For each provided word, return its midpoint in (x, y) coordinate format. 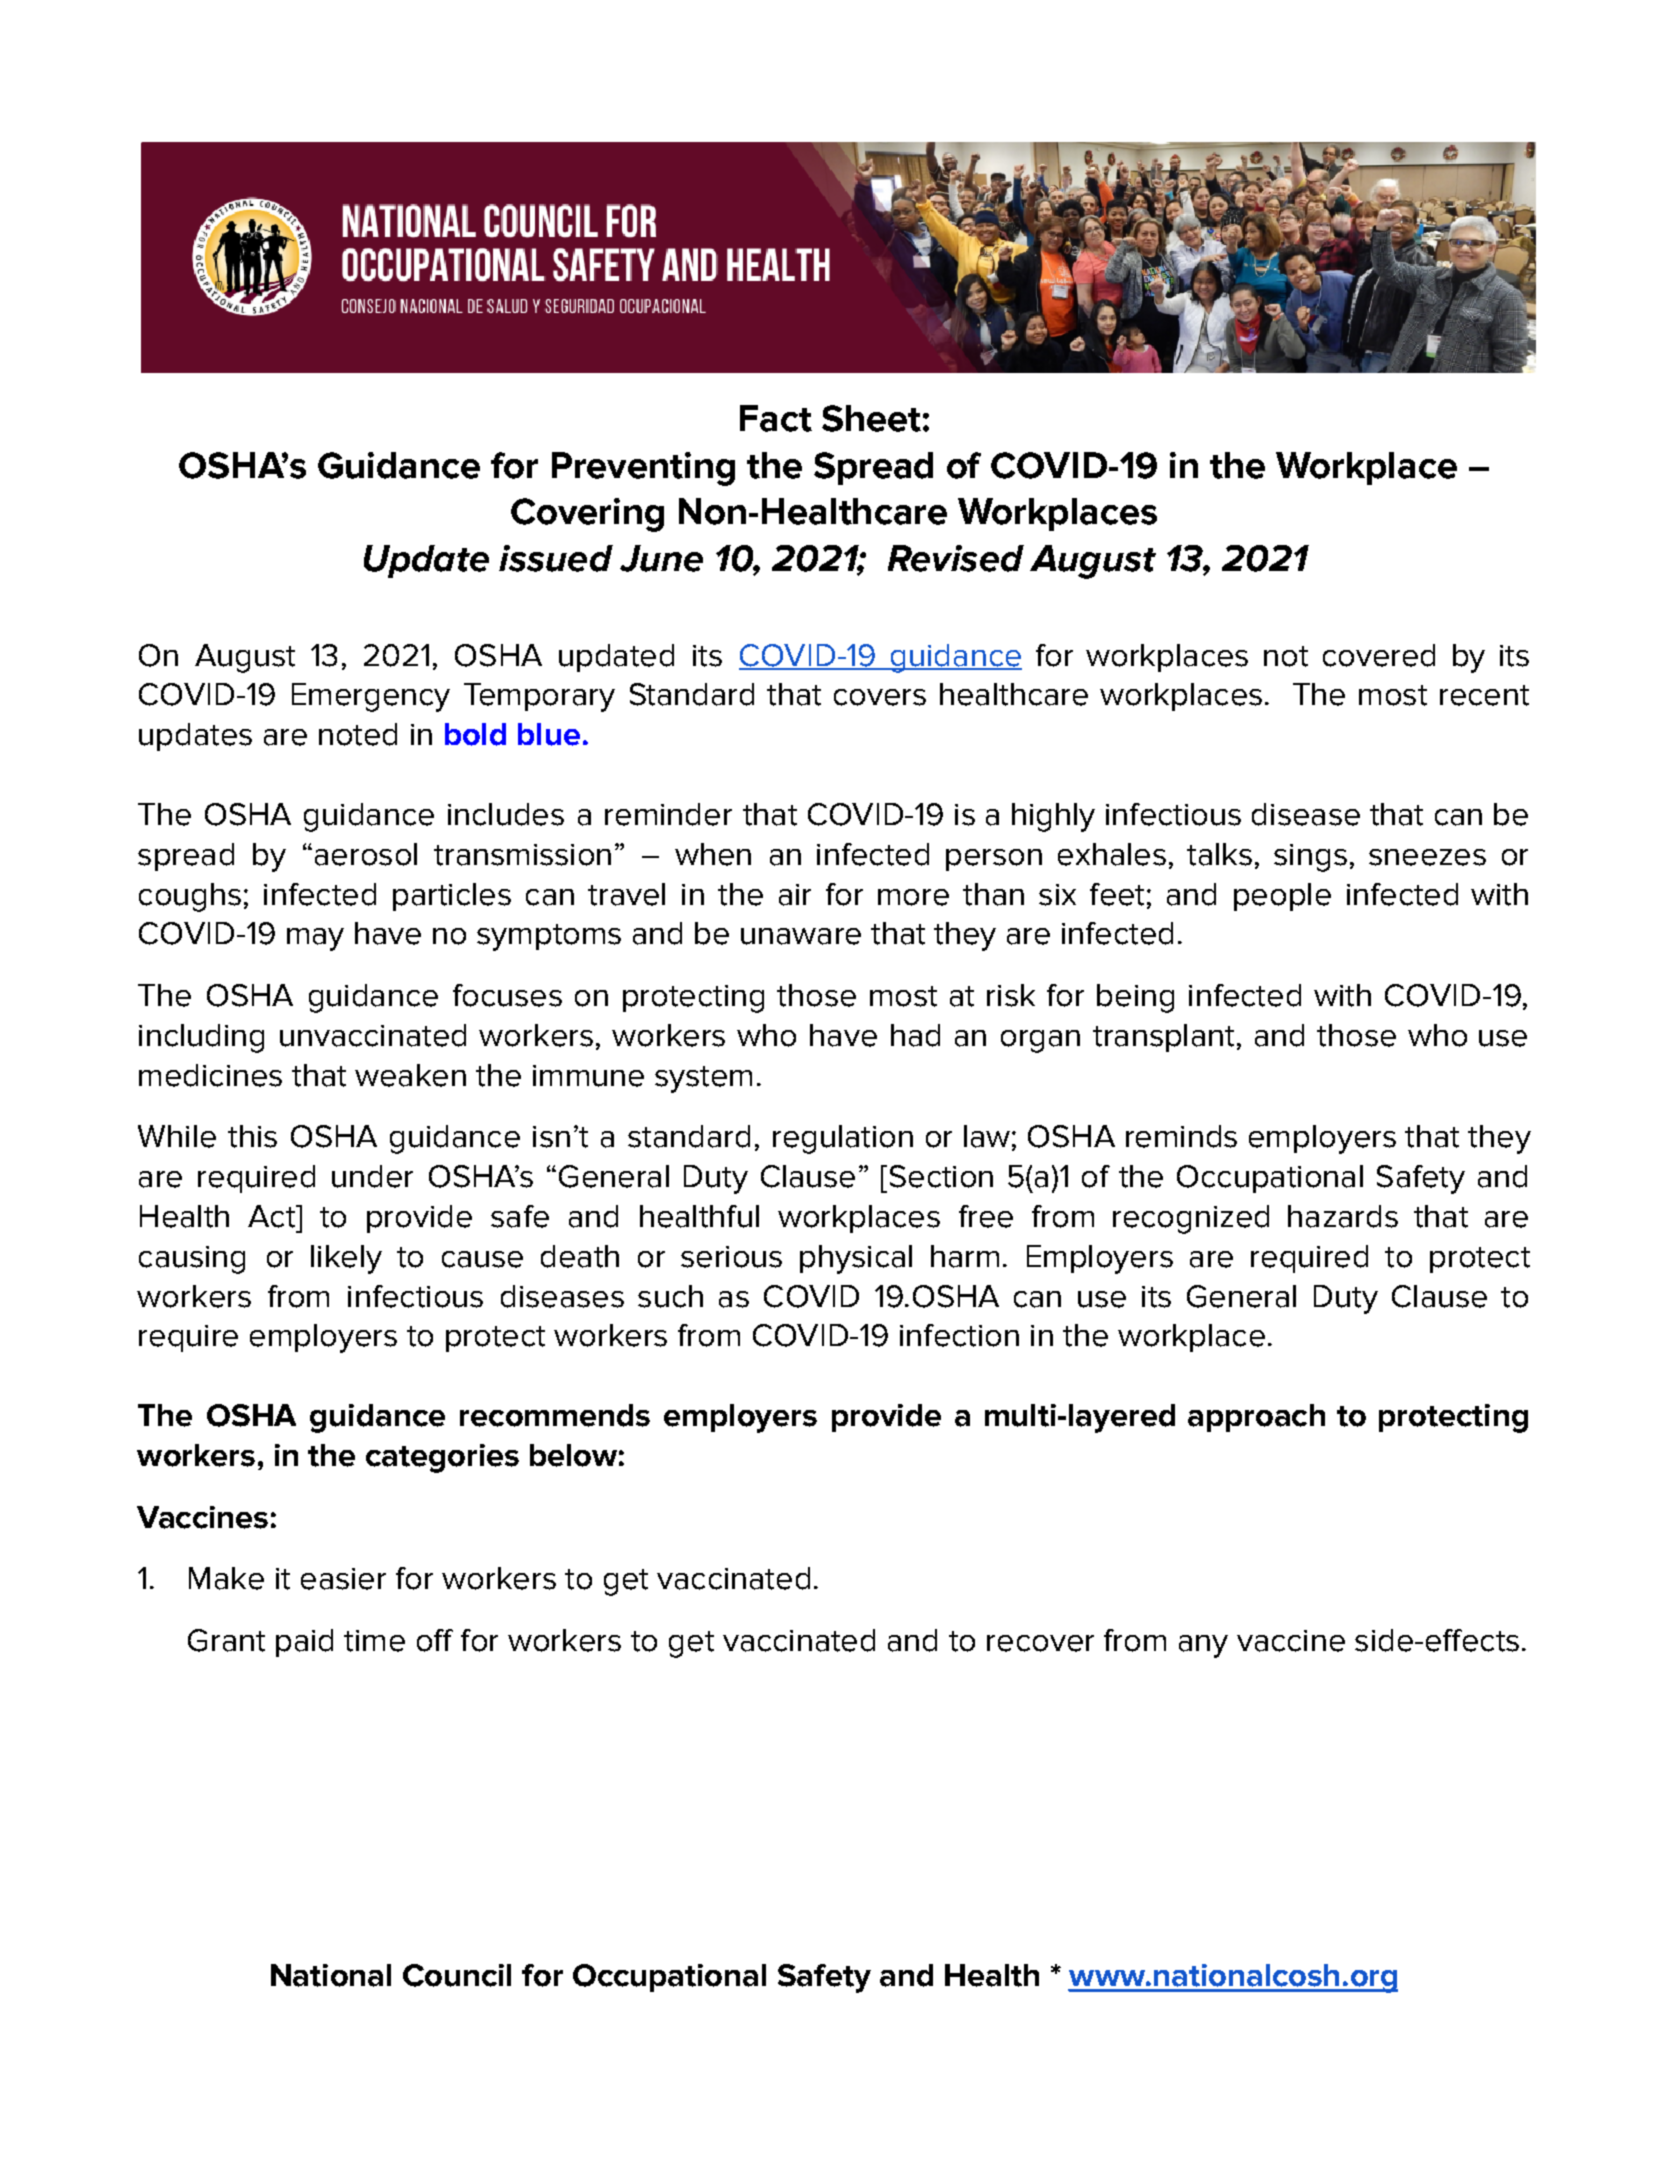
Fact (776, 418)
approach (1256, 1418)
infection (959, 1335)
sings (1310, 858)
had (915, 1035)
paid (304, 1643)
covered (1379, 655)
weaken (410, 1075)
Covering (587, 515)
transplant (1163, 1038)
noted (358, 734)
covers (880, 697)
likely (346, 1259)
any (1203, 1646)
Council (457, 1975)
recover (1040, 1643)
